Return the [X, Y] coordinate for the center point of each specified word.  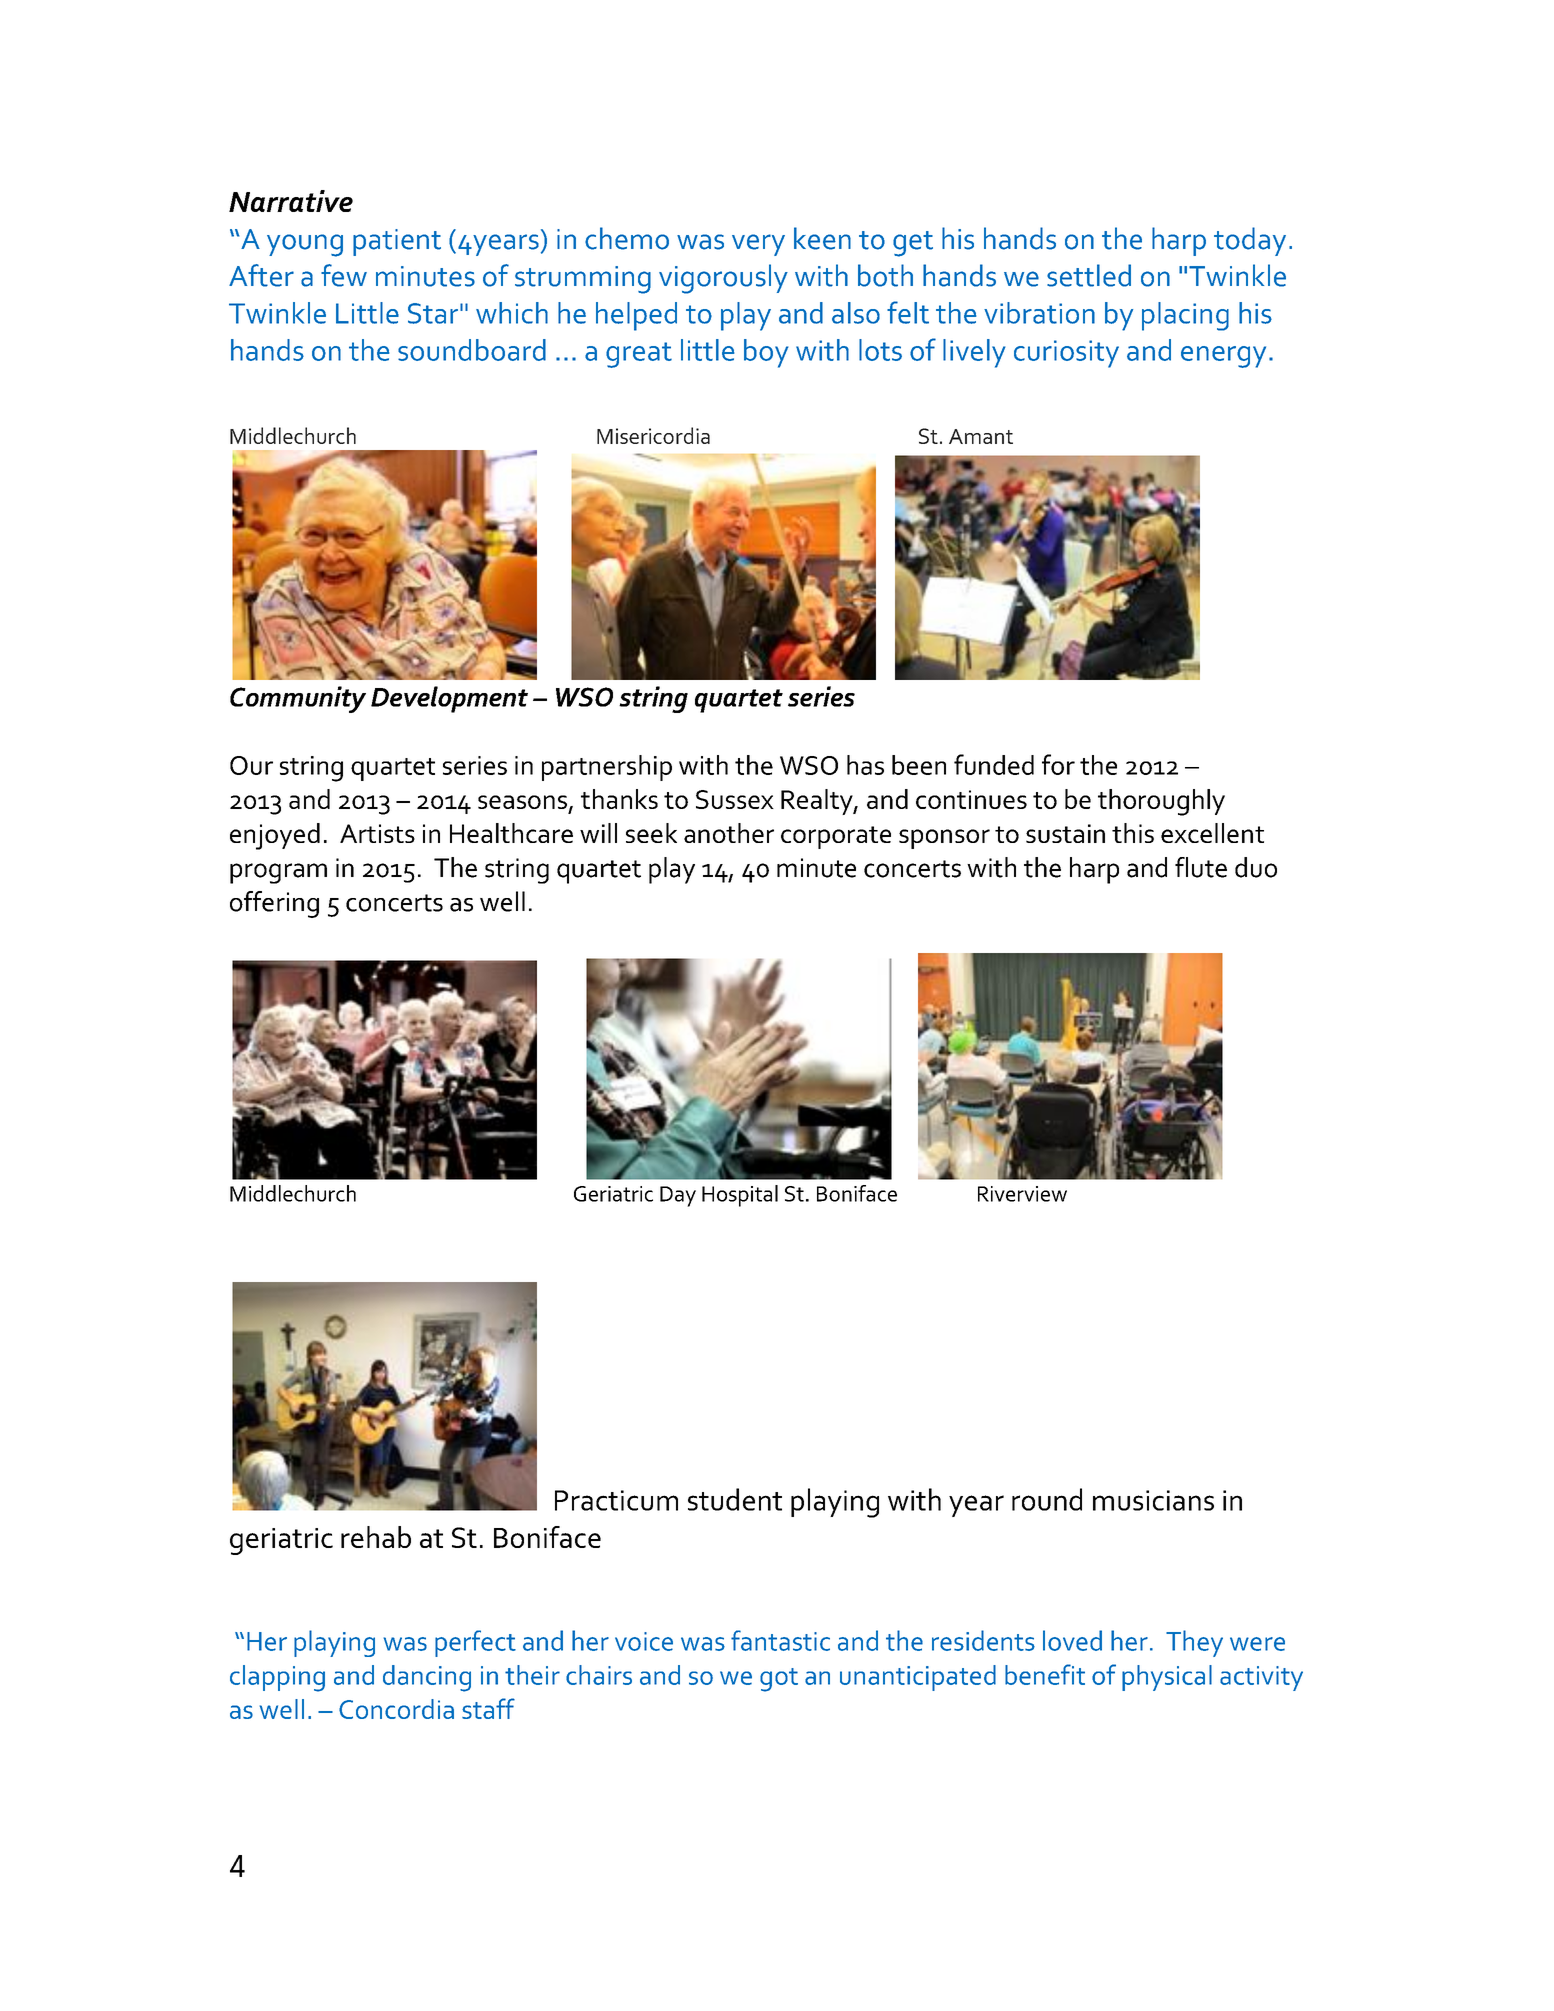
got [779, 1680]
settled [1089, 275]
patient [397, 242]
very [758, 245]
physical [1167, 1678]
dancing [427, 1678]
